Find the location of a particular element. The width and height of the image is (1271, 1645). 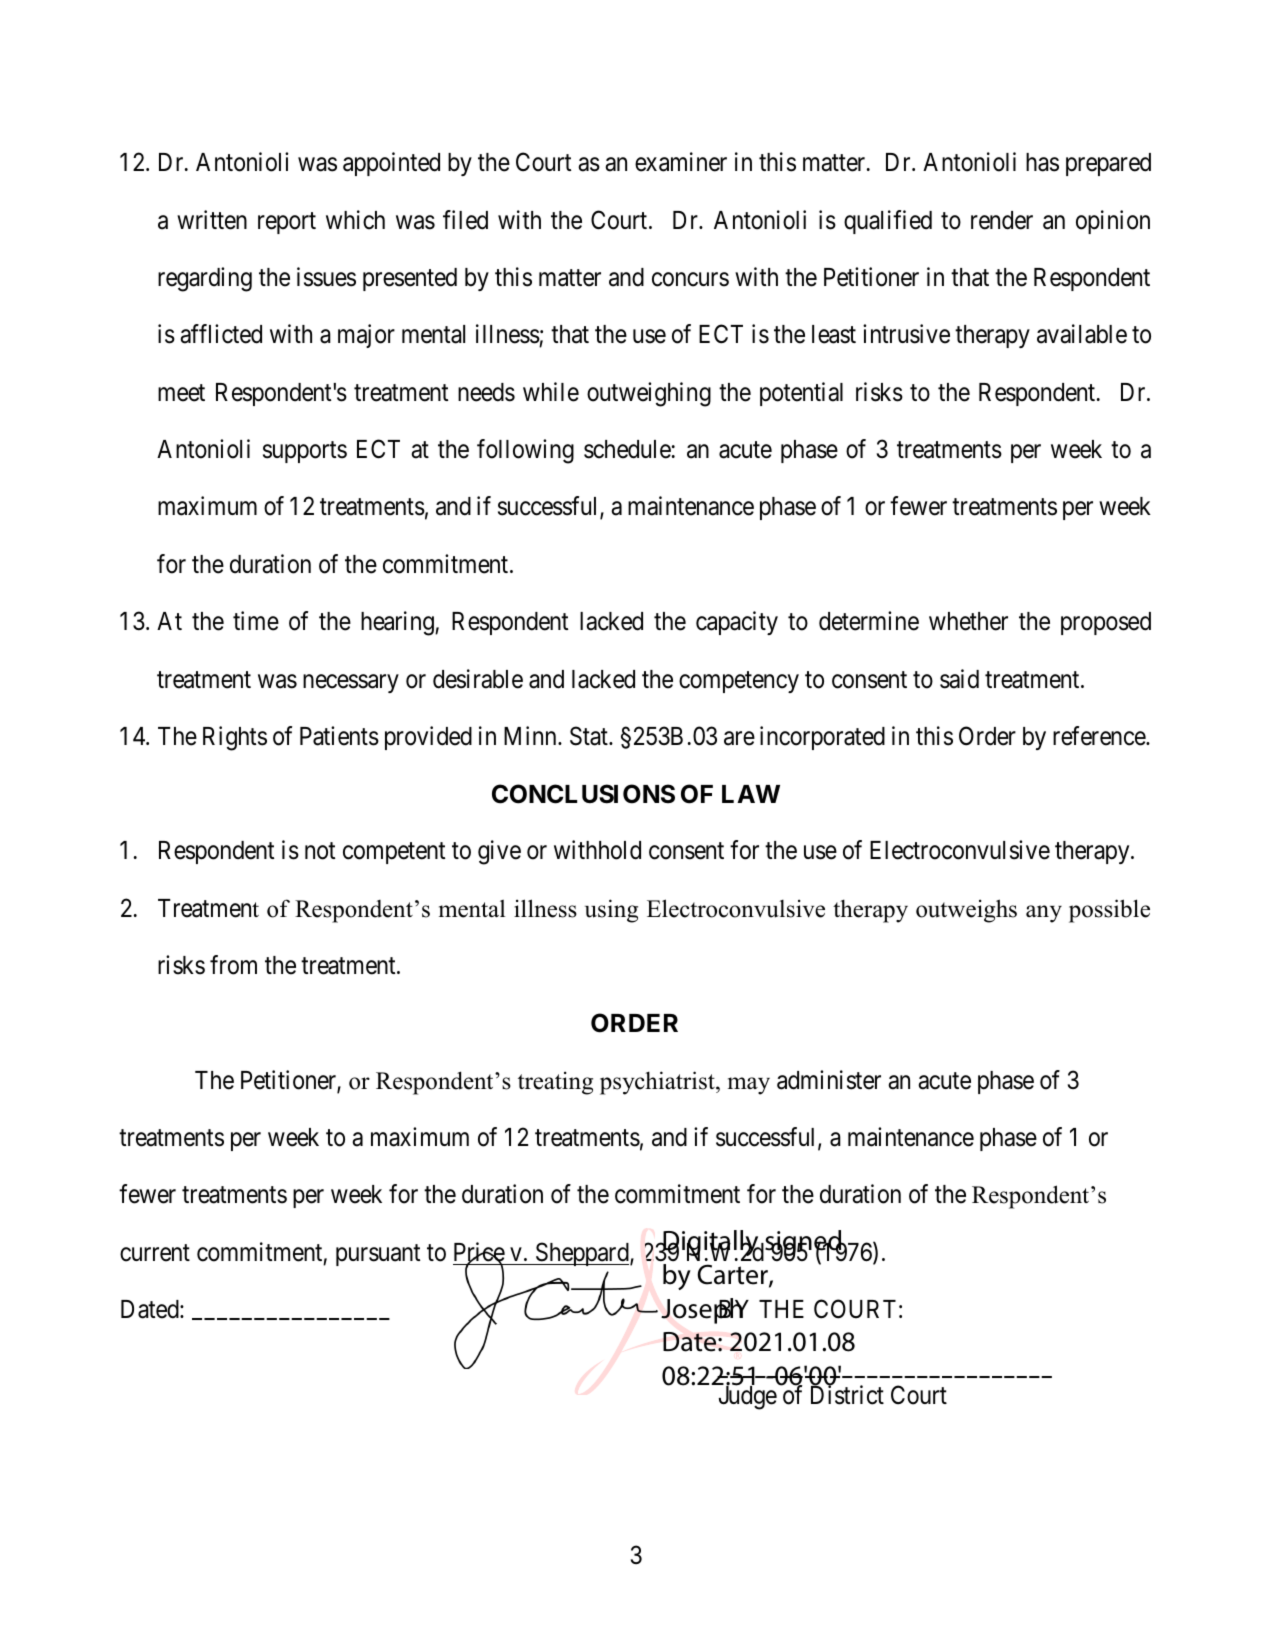

from is located at coordinates (233, 965).
